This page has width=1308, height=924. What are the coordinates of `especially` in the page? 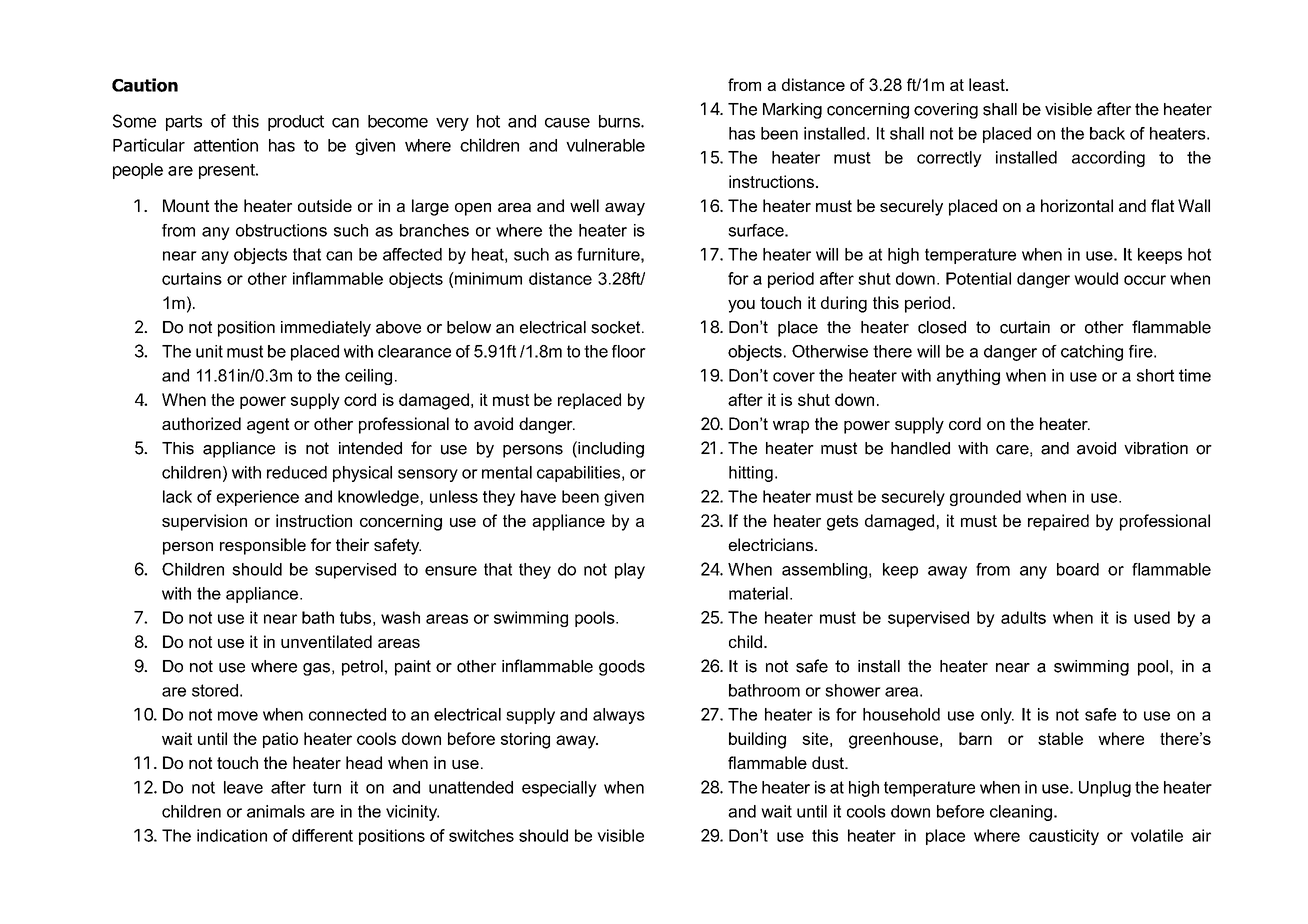 It's located at (559, 789).
